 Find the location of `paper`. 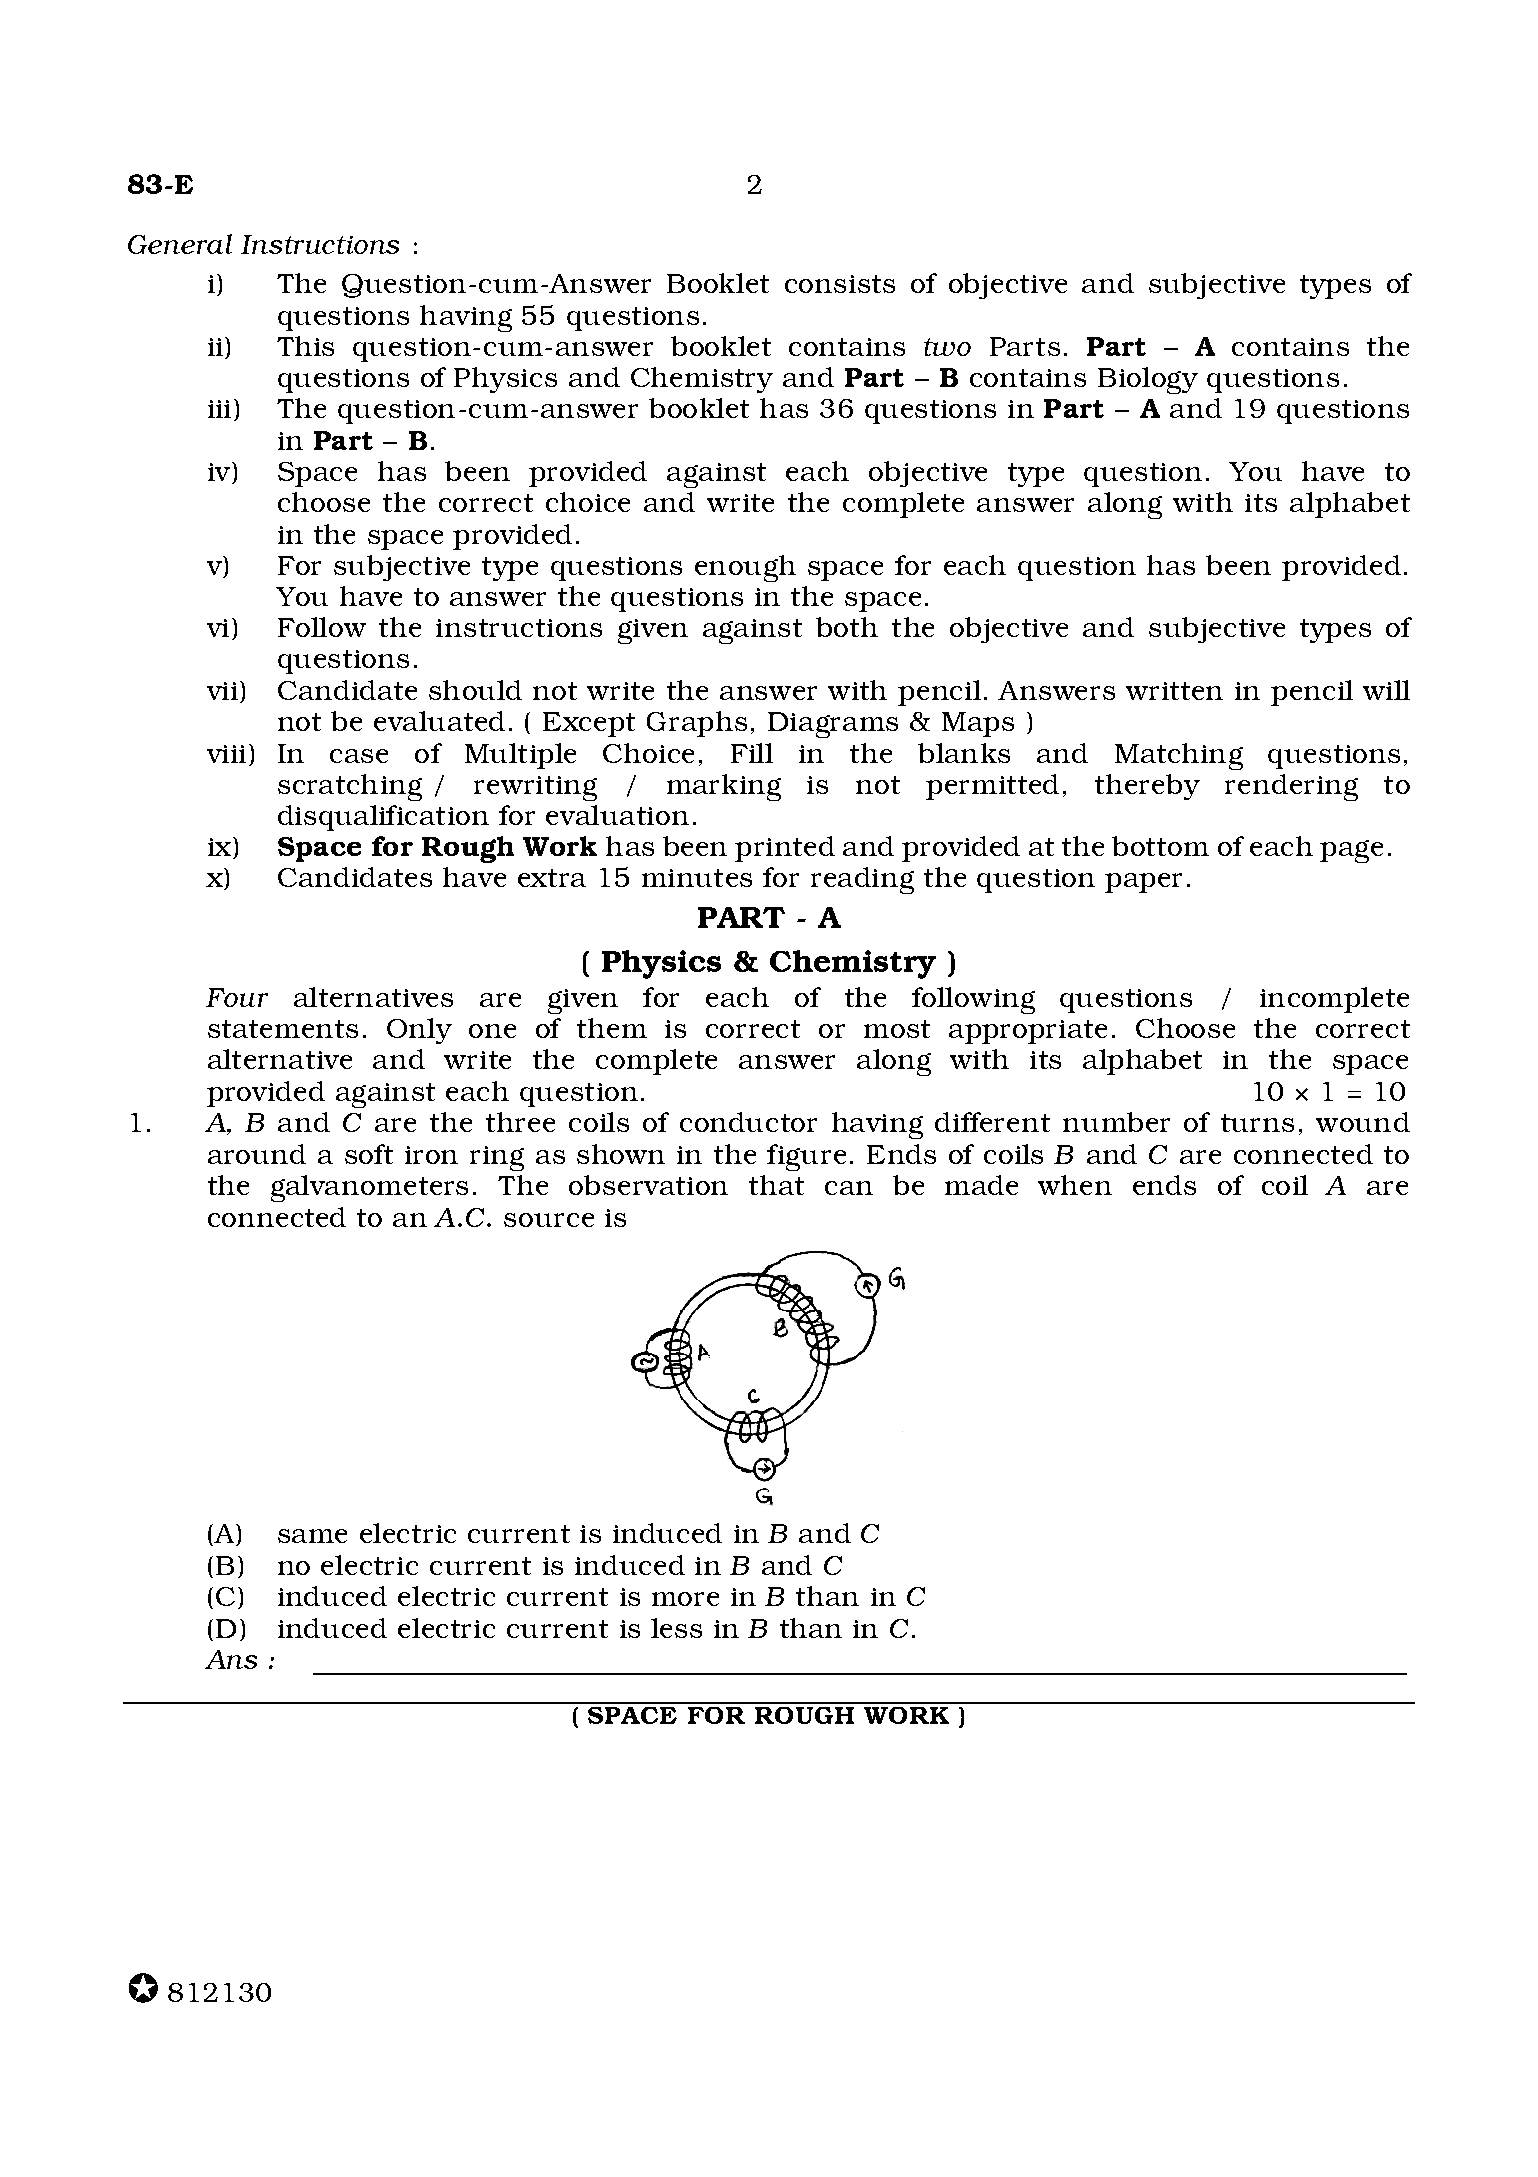

paper is located at coordinates (1143, 883).
